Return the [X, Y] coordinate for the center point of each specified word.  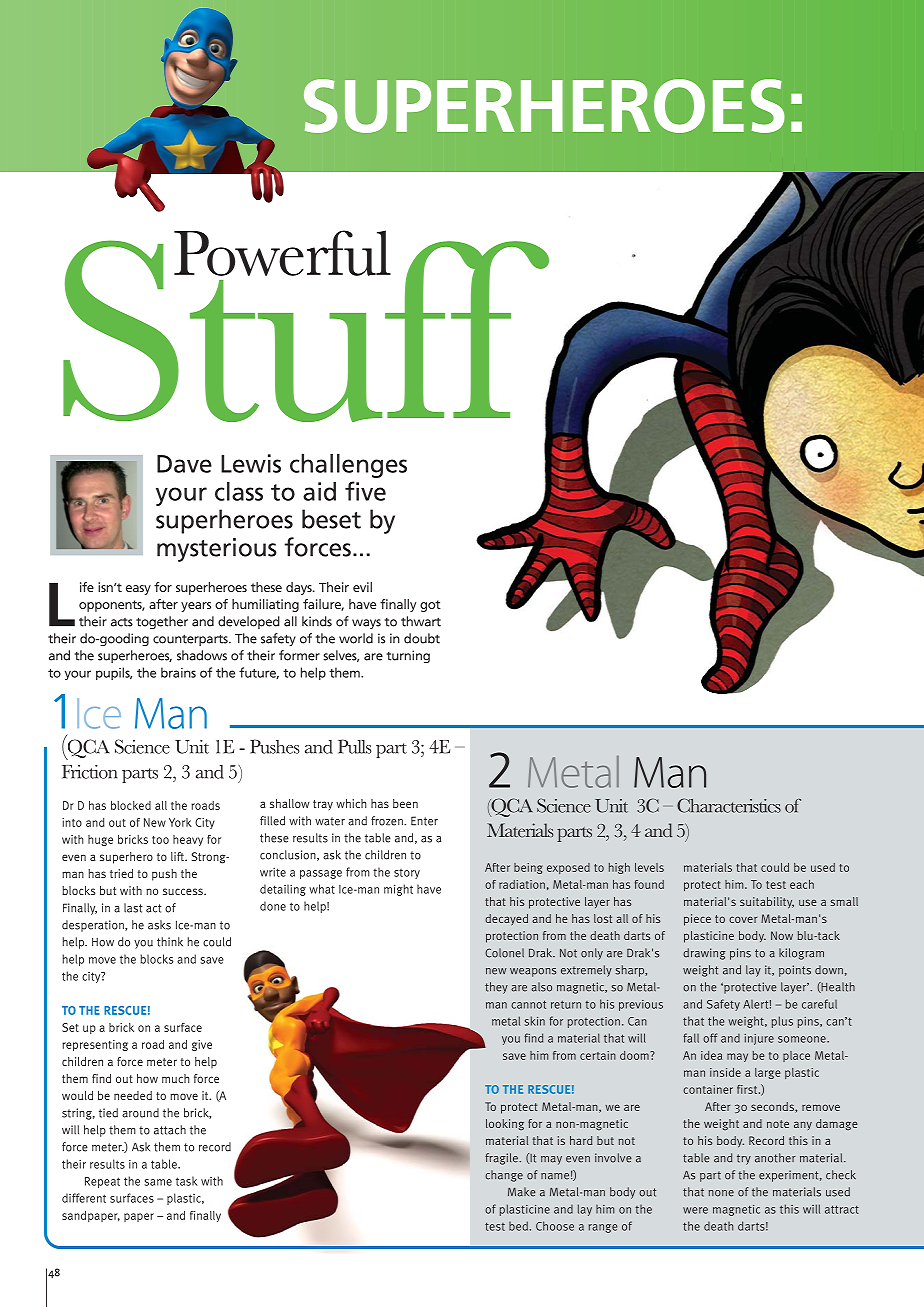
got [430, 606]
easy [138, 590]
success [184, 891]
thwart [421, 621]
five [365, 491]
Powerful [282, 253]
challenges [348, 466]
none [721, 1193]
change [504, 1176]
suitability [767, 903]
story [407, 874]
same [158, 1182]
